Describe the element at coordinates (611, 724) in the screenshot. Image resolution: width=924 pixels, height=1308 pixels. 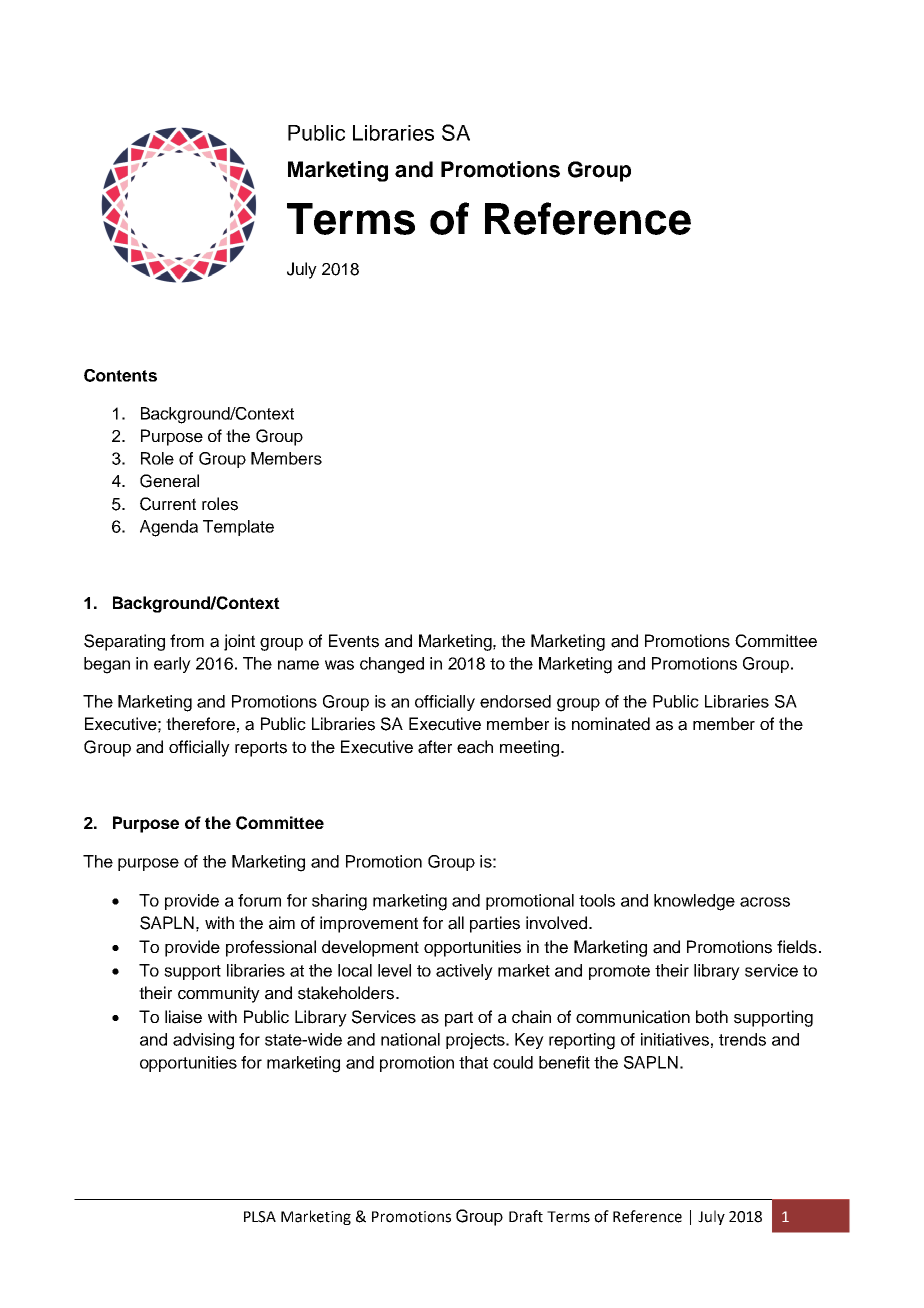
I see `nominated` at that location.
